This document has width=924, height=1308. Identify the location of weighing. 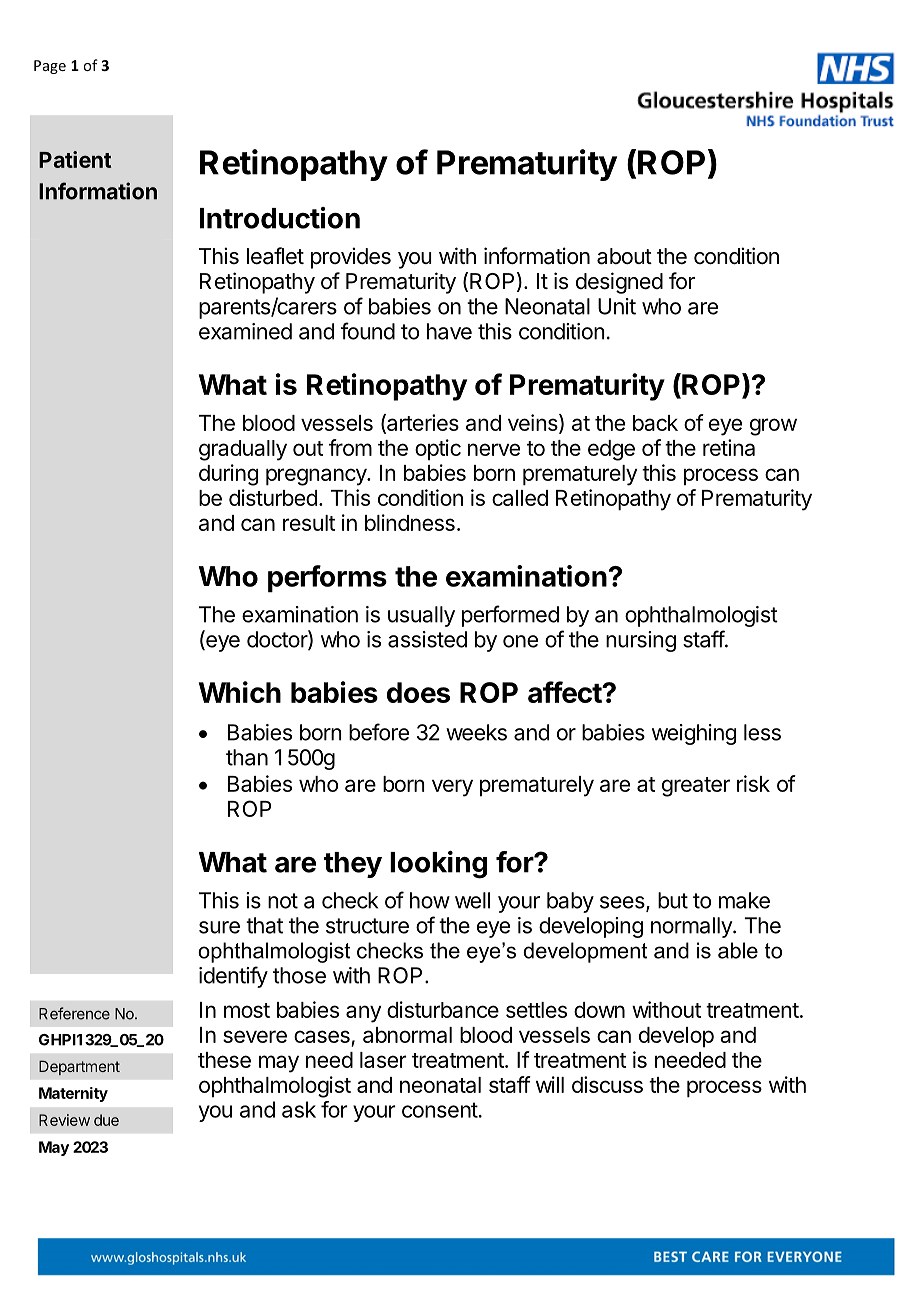
(694, 734).
